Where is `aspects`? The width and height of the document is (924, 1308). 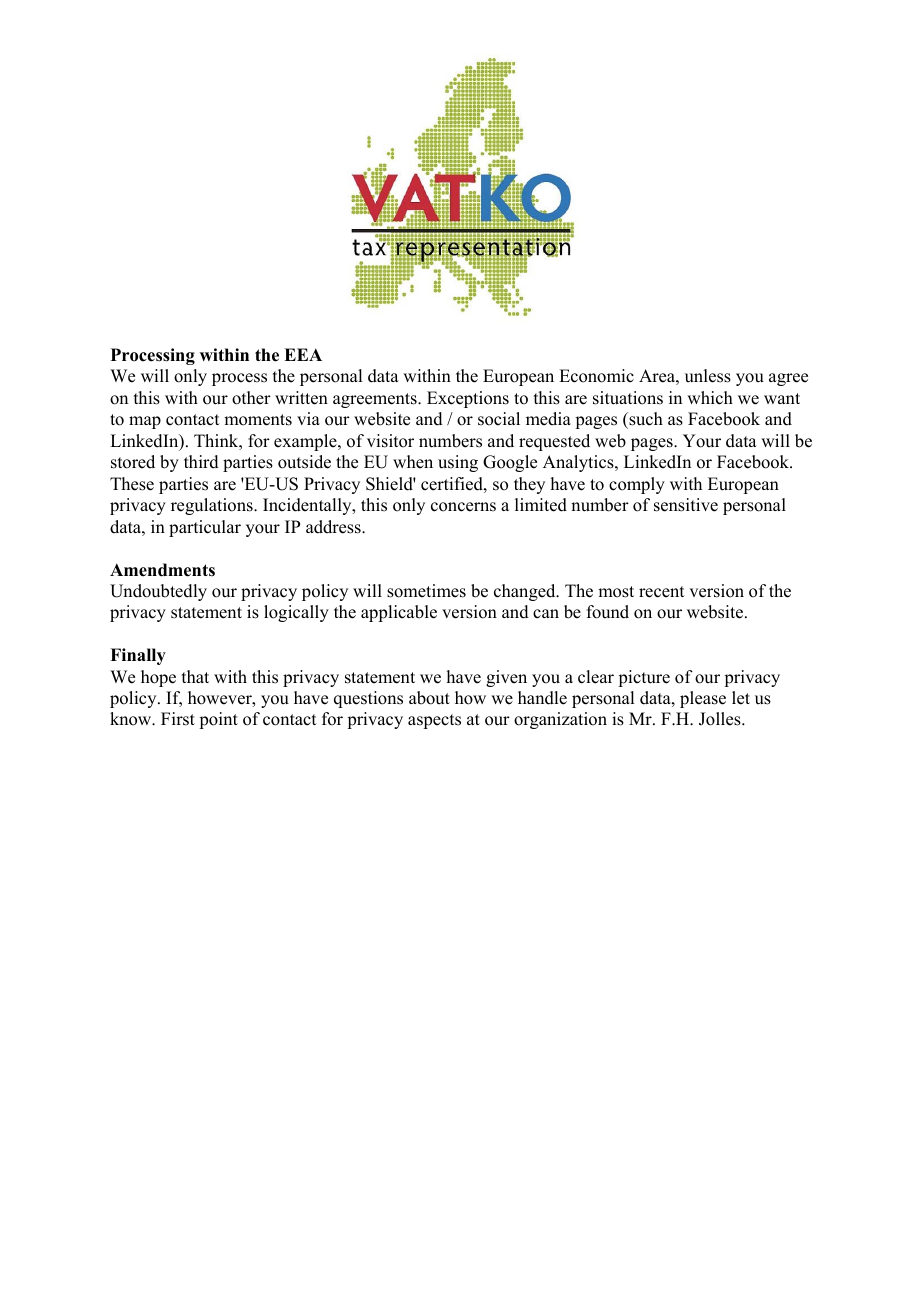
aspects is located at coordinates (434, 721).
